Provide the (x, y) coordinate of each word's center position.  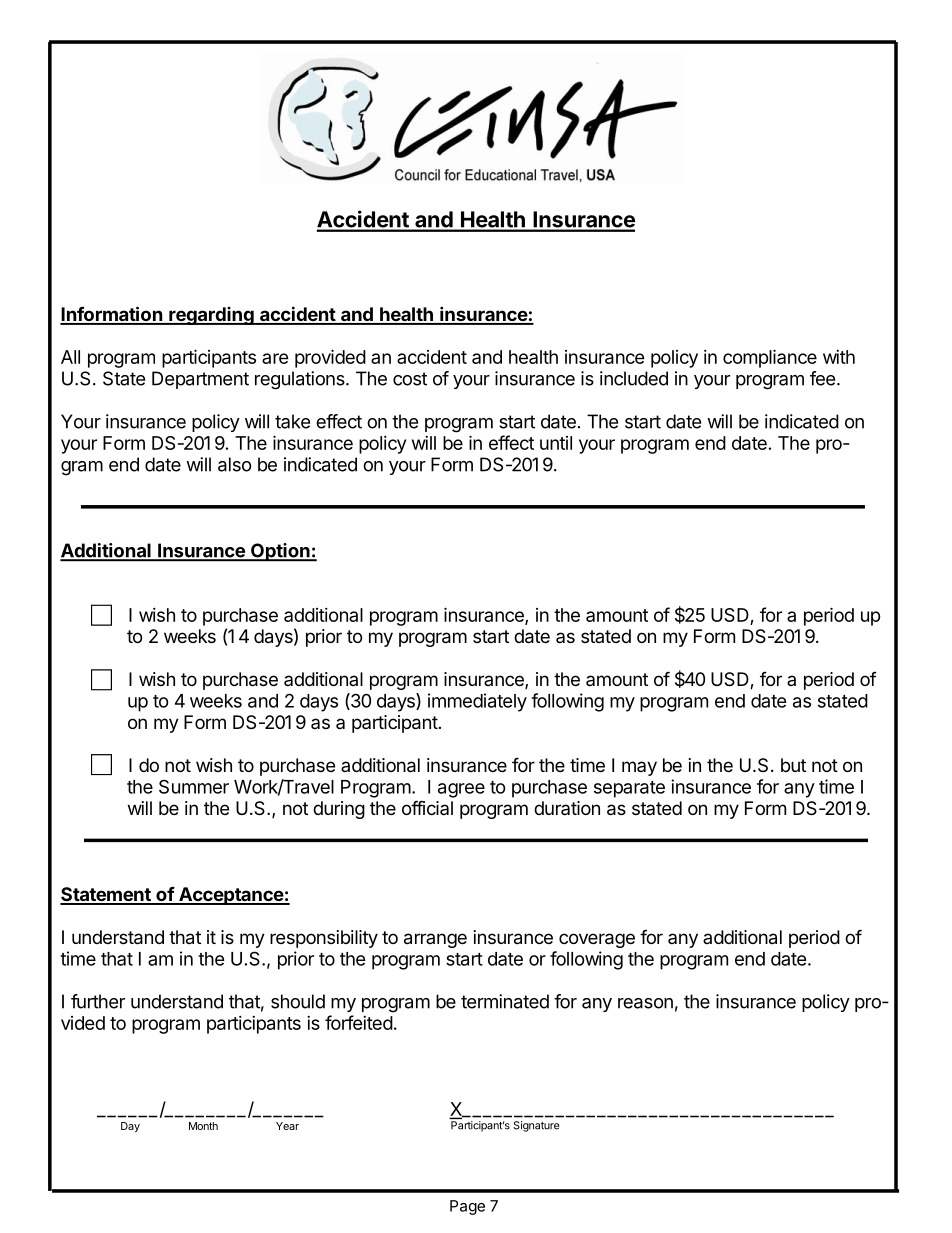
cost (410, 379)
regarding (211, 316)
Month (203, 1126)
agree (461, 790)
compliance (770, 358)
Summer (194, 786)
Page (467, 1207)
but (793, 765)
